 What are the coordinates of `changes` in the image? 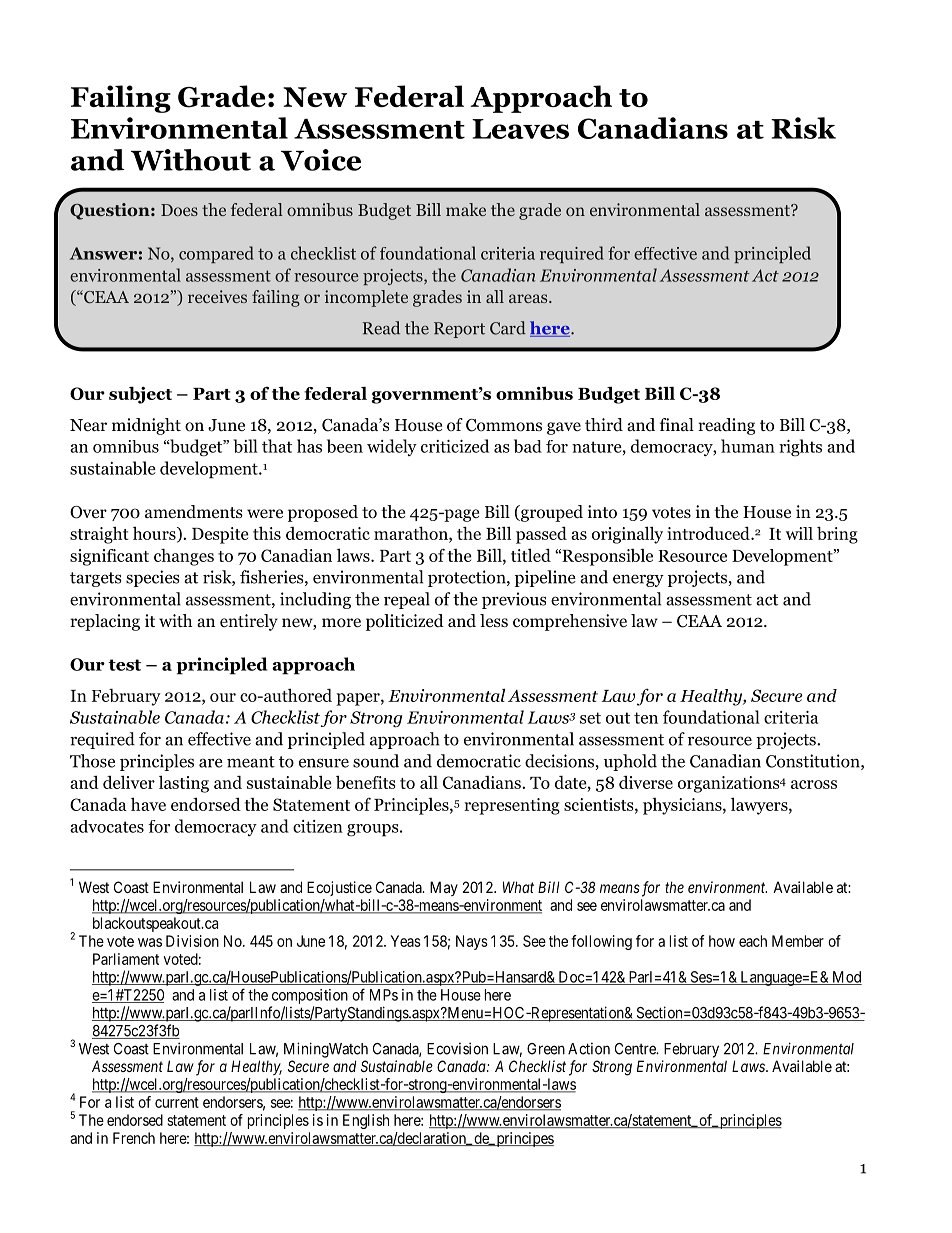 It's located at (184, 557).
